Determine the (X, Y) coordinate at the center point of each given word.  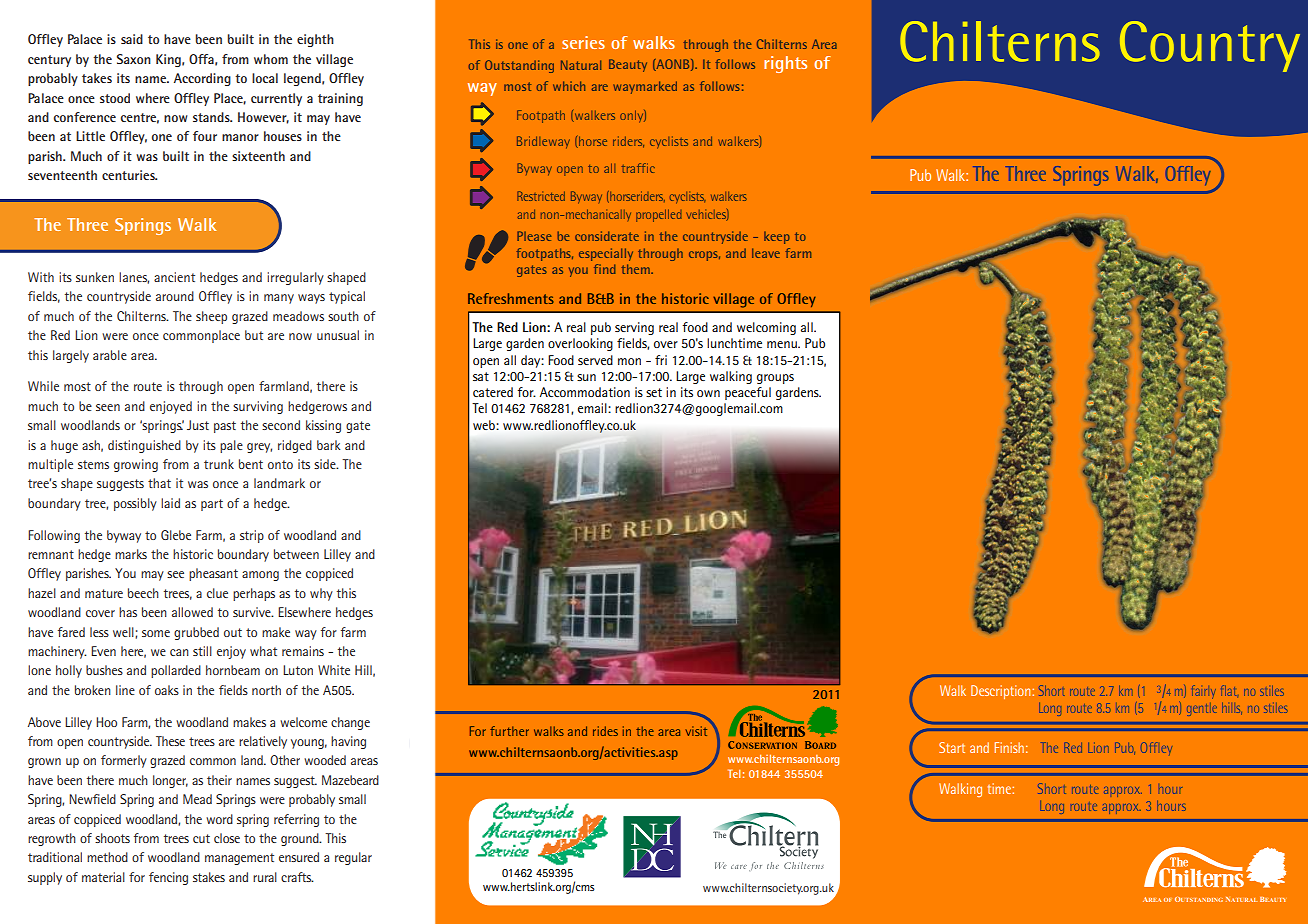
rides (605, 731)
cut (201, 838)
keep (777, 238)
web (485, 425)
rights (785, 64)
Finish (1009, 747)
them (637, 269)
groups (775, 379)
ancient (174, 277)
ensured (299, 857)
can (179, 652)
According (202, 79)
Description (1002, 692)
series (583, 42)
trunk (219, 464)
